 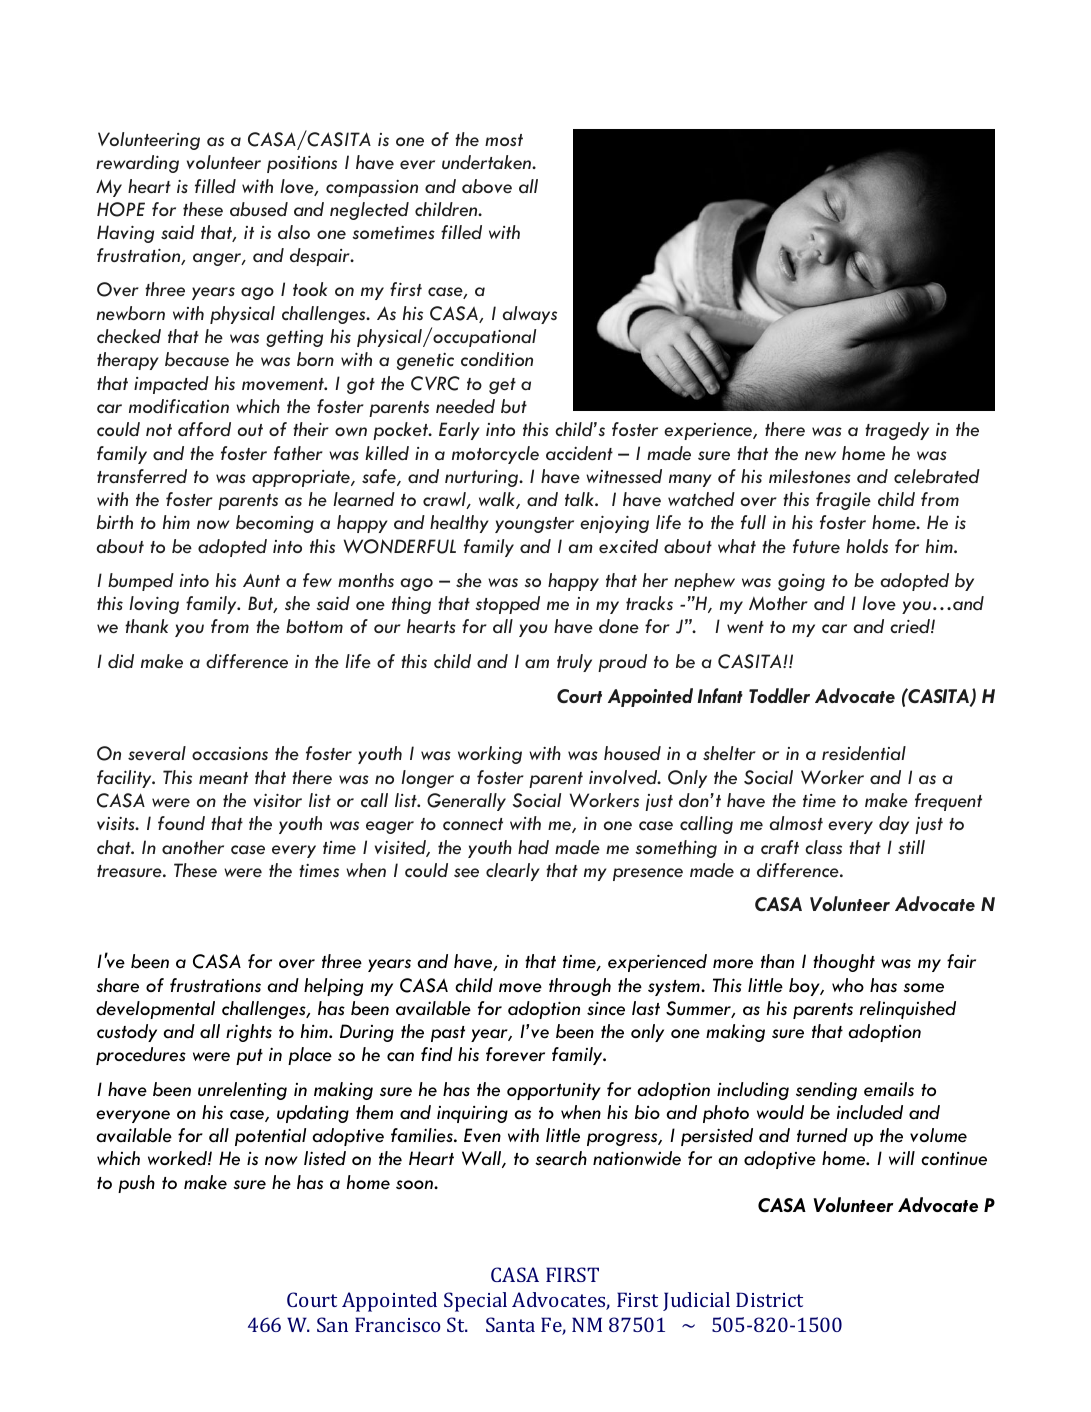 What do you see at coordinates (844, 963) in the screenshot?
I see `thought` at bounding box center [844, 963].
